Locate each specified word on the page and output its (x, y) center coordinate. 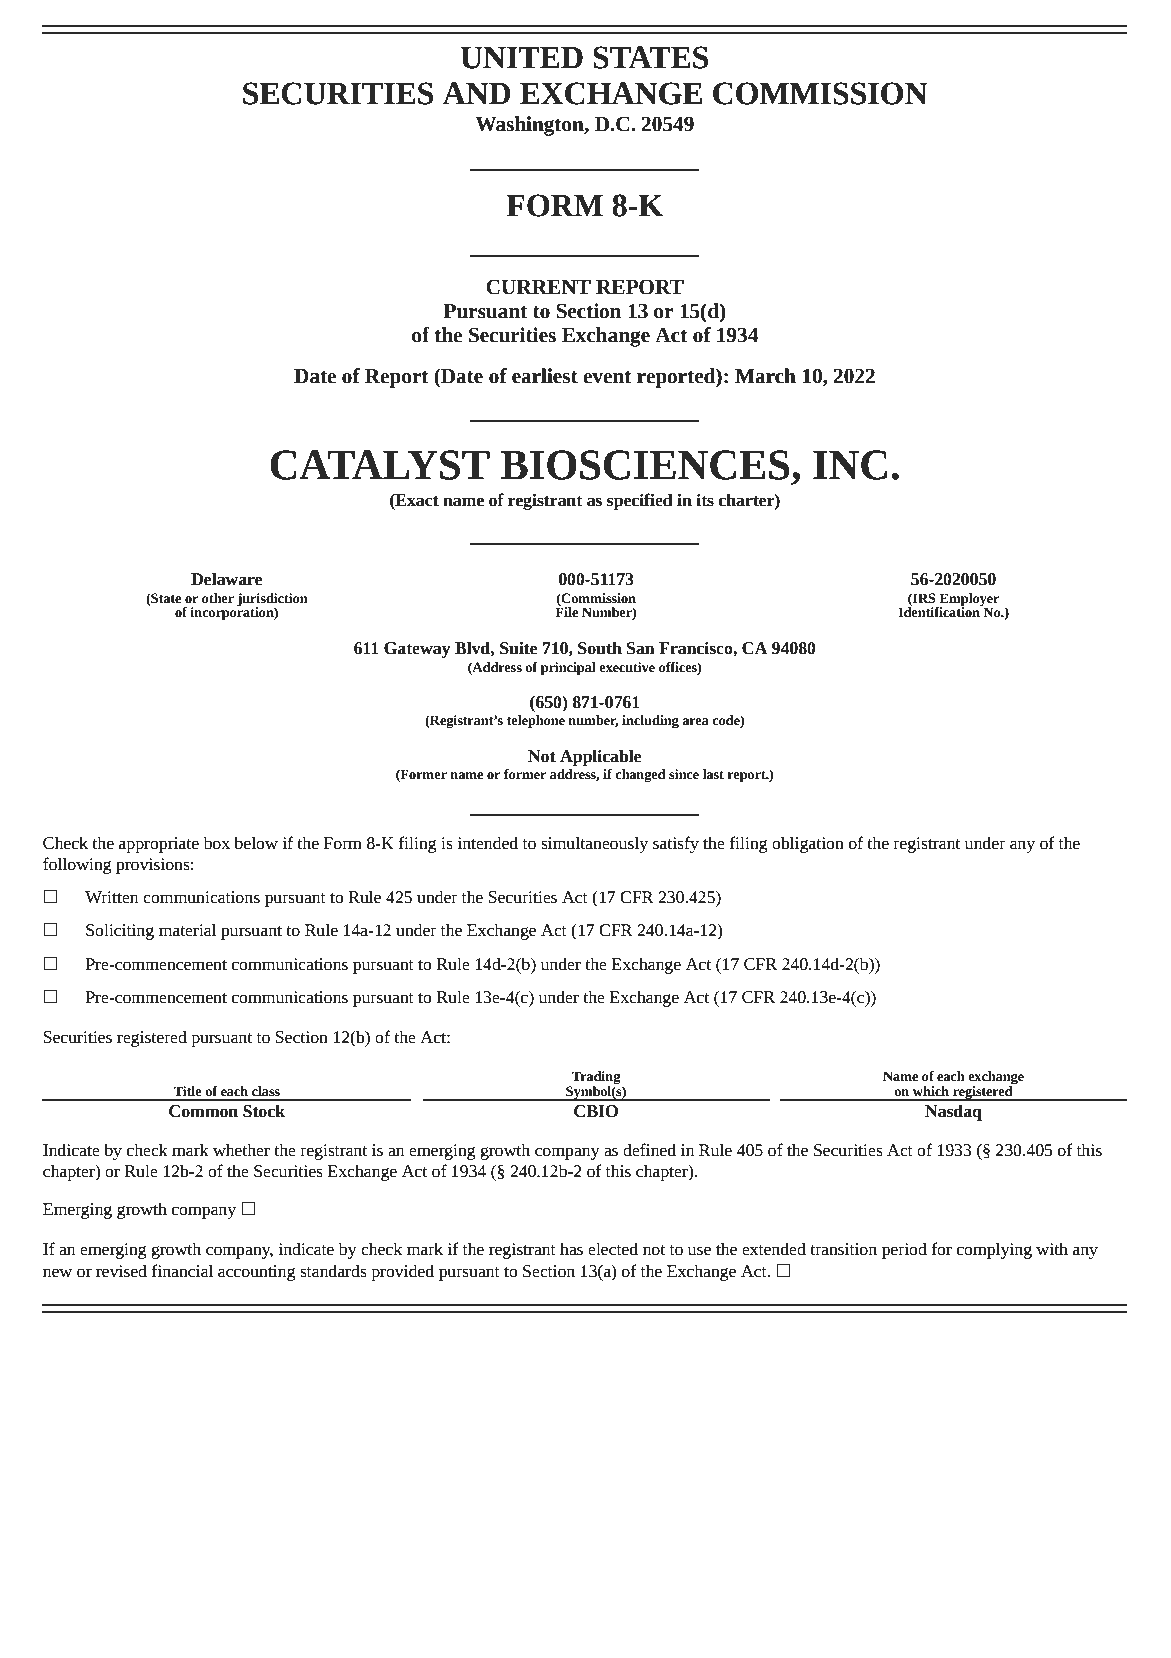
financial (182, 1271)
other (218, 598)
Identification (940, 611)
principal (568, 668)
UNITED (521, 58)
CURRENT (538, 287)
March (765, 376)
